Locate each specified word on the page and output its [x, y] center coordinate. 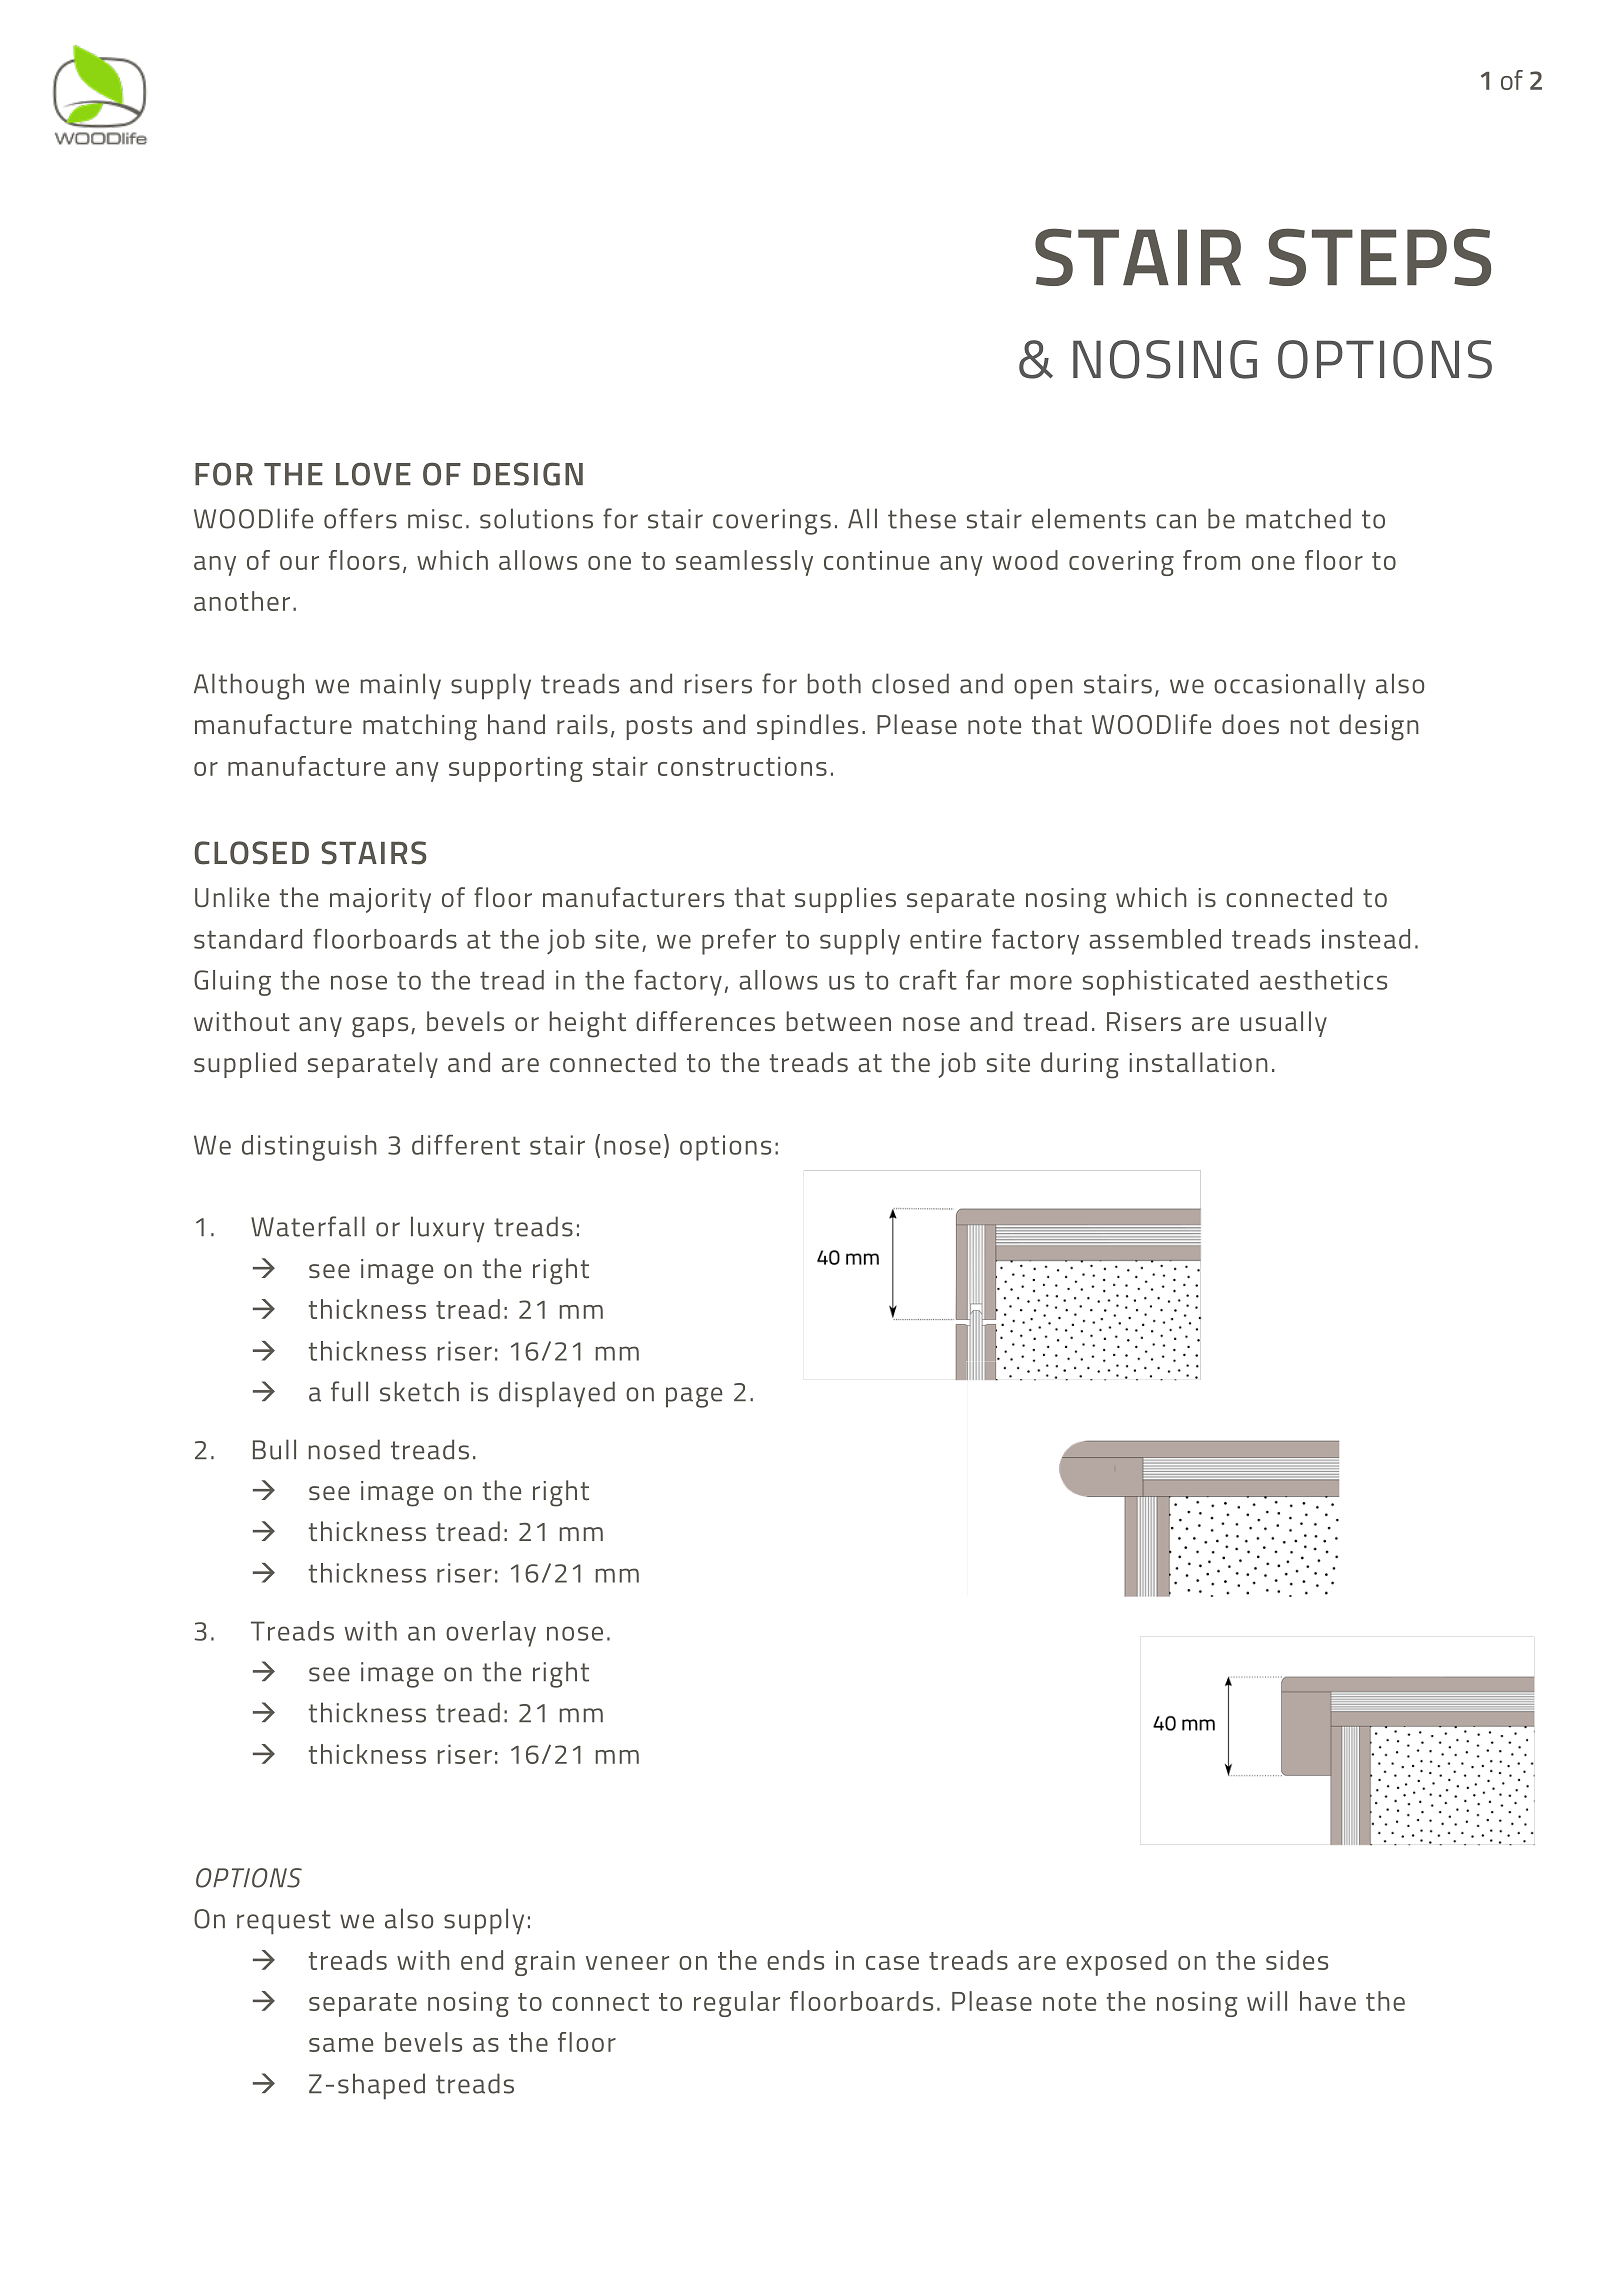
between [839, 1021]
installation [1199, 1062]
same [341, 2045]
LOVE [373, 474]
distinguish [309, 1148]
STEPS [1379, 257]
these [922, 518]
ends [795, 1960]
